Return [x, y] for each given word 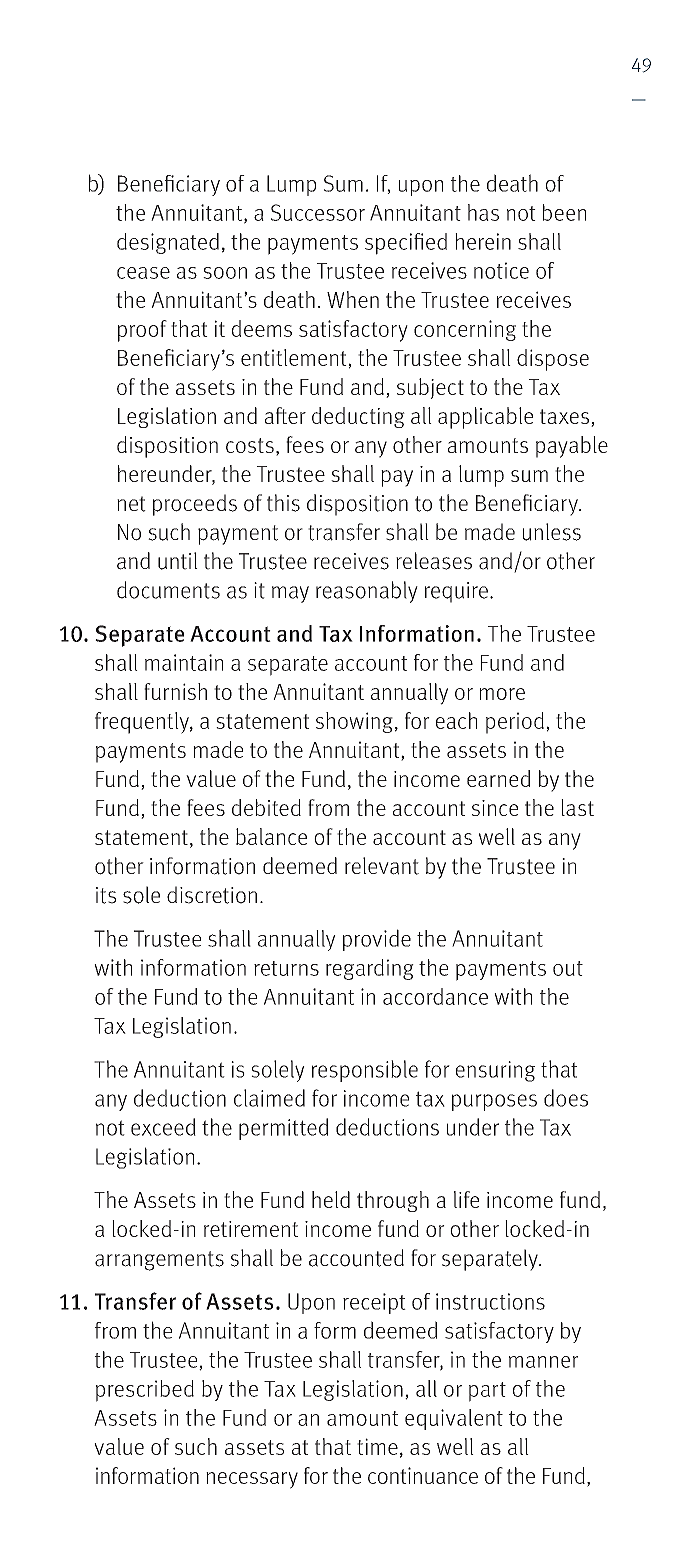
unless [552, 532]
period [515, 723]
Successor [318, 212]
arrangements [159, 1261]
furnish [175, 691]
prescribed [145, 1391]
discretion [212, 895]
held [331, 1199]
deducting [358, 417]
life [466, 1199]
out [568, 968]
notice [501, 270]
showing [354, 722]
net [131, 504]
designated [168, 243]
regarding [370, 969]
